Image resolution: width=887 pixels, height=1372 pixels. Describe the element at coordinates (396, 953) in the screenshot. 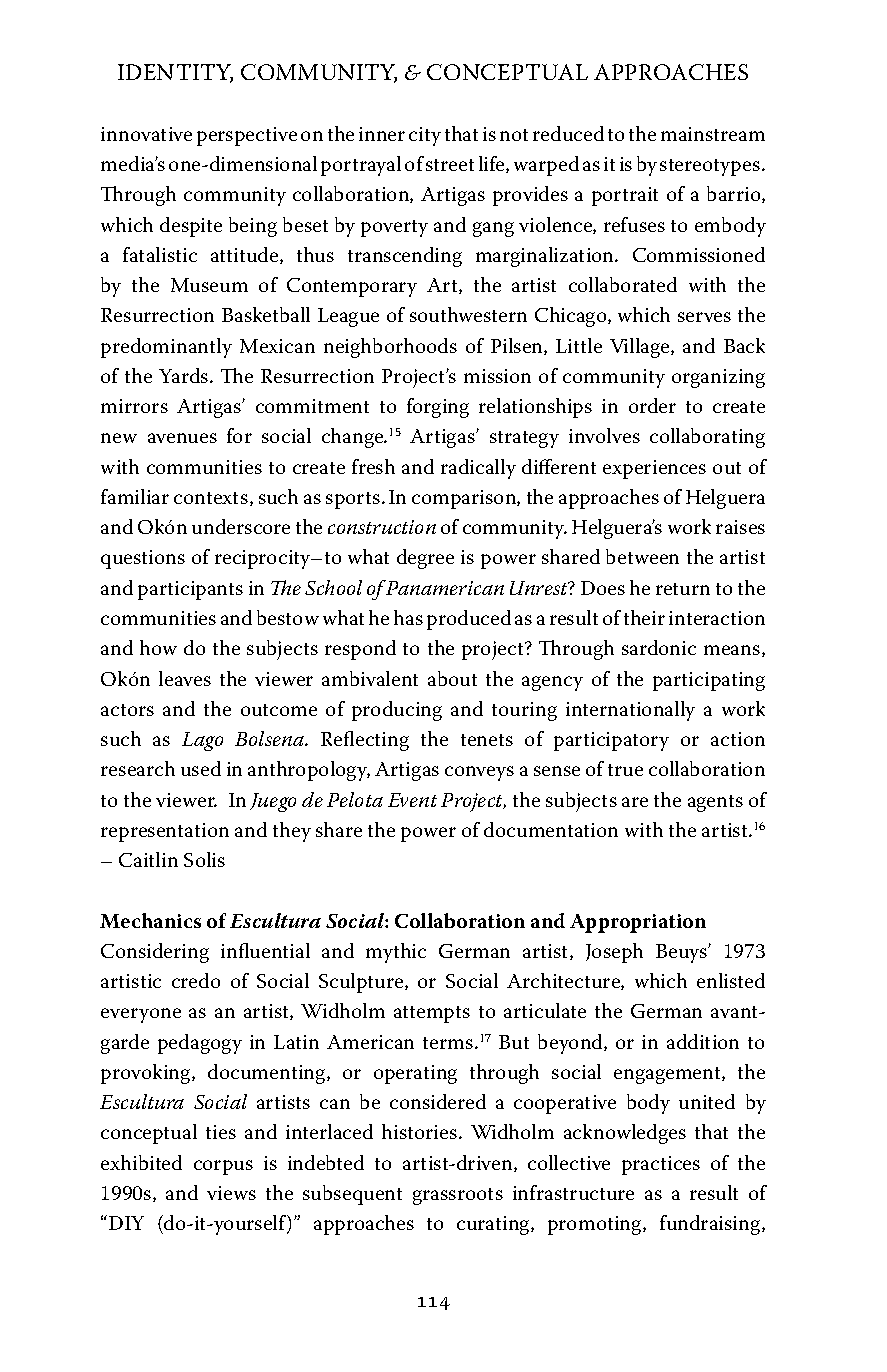

I see `mythic` at that location.
